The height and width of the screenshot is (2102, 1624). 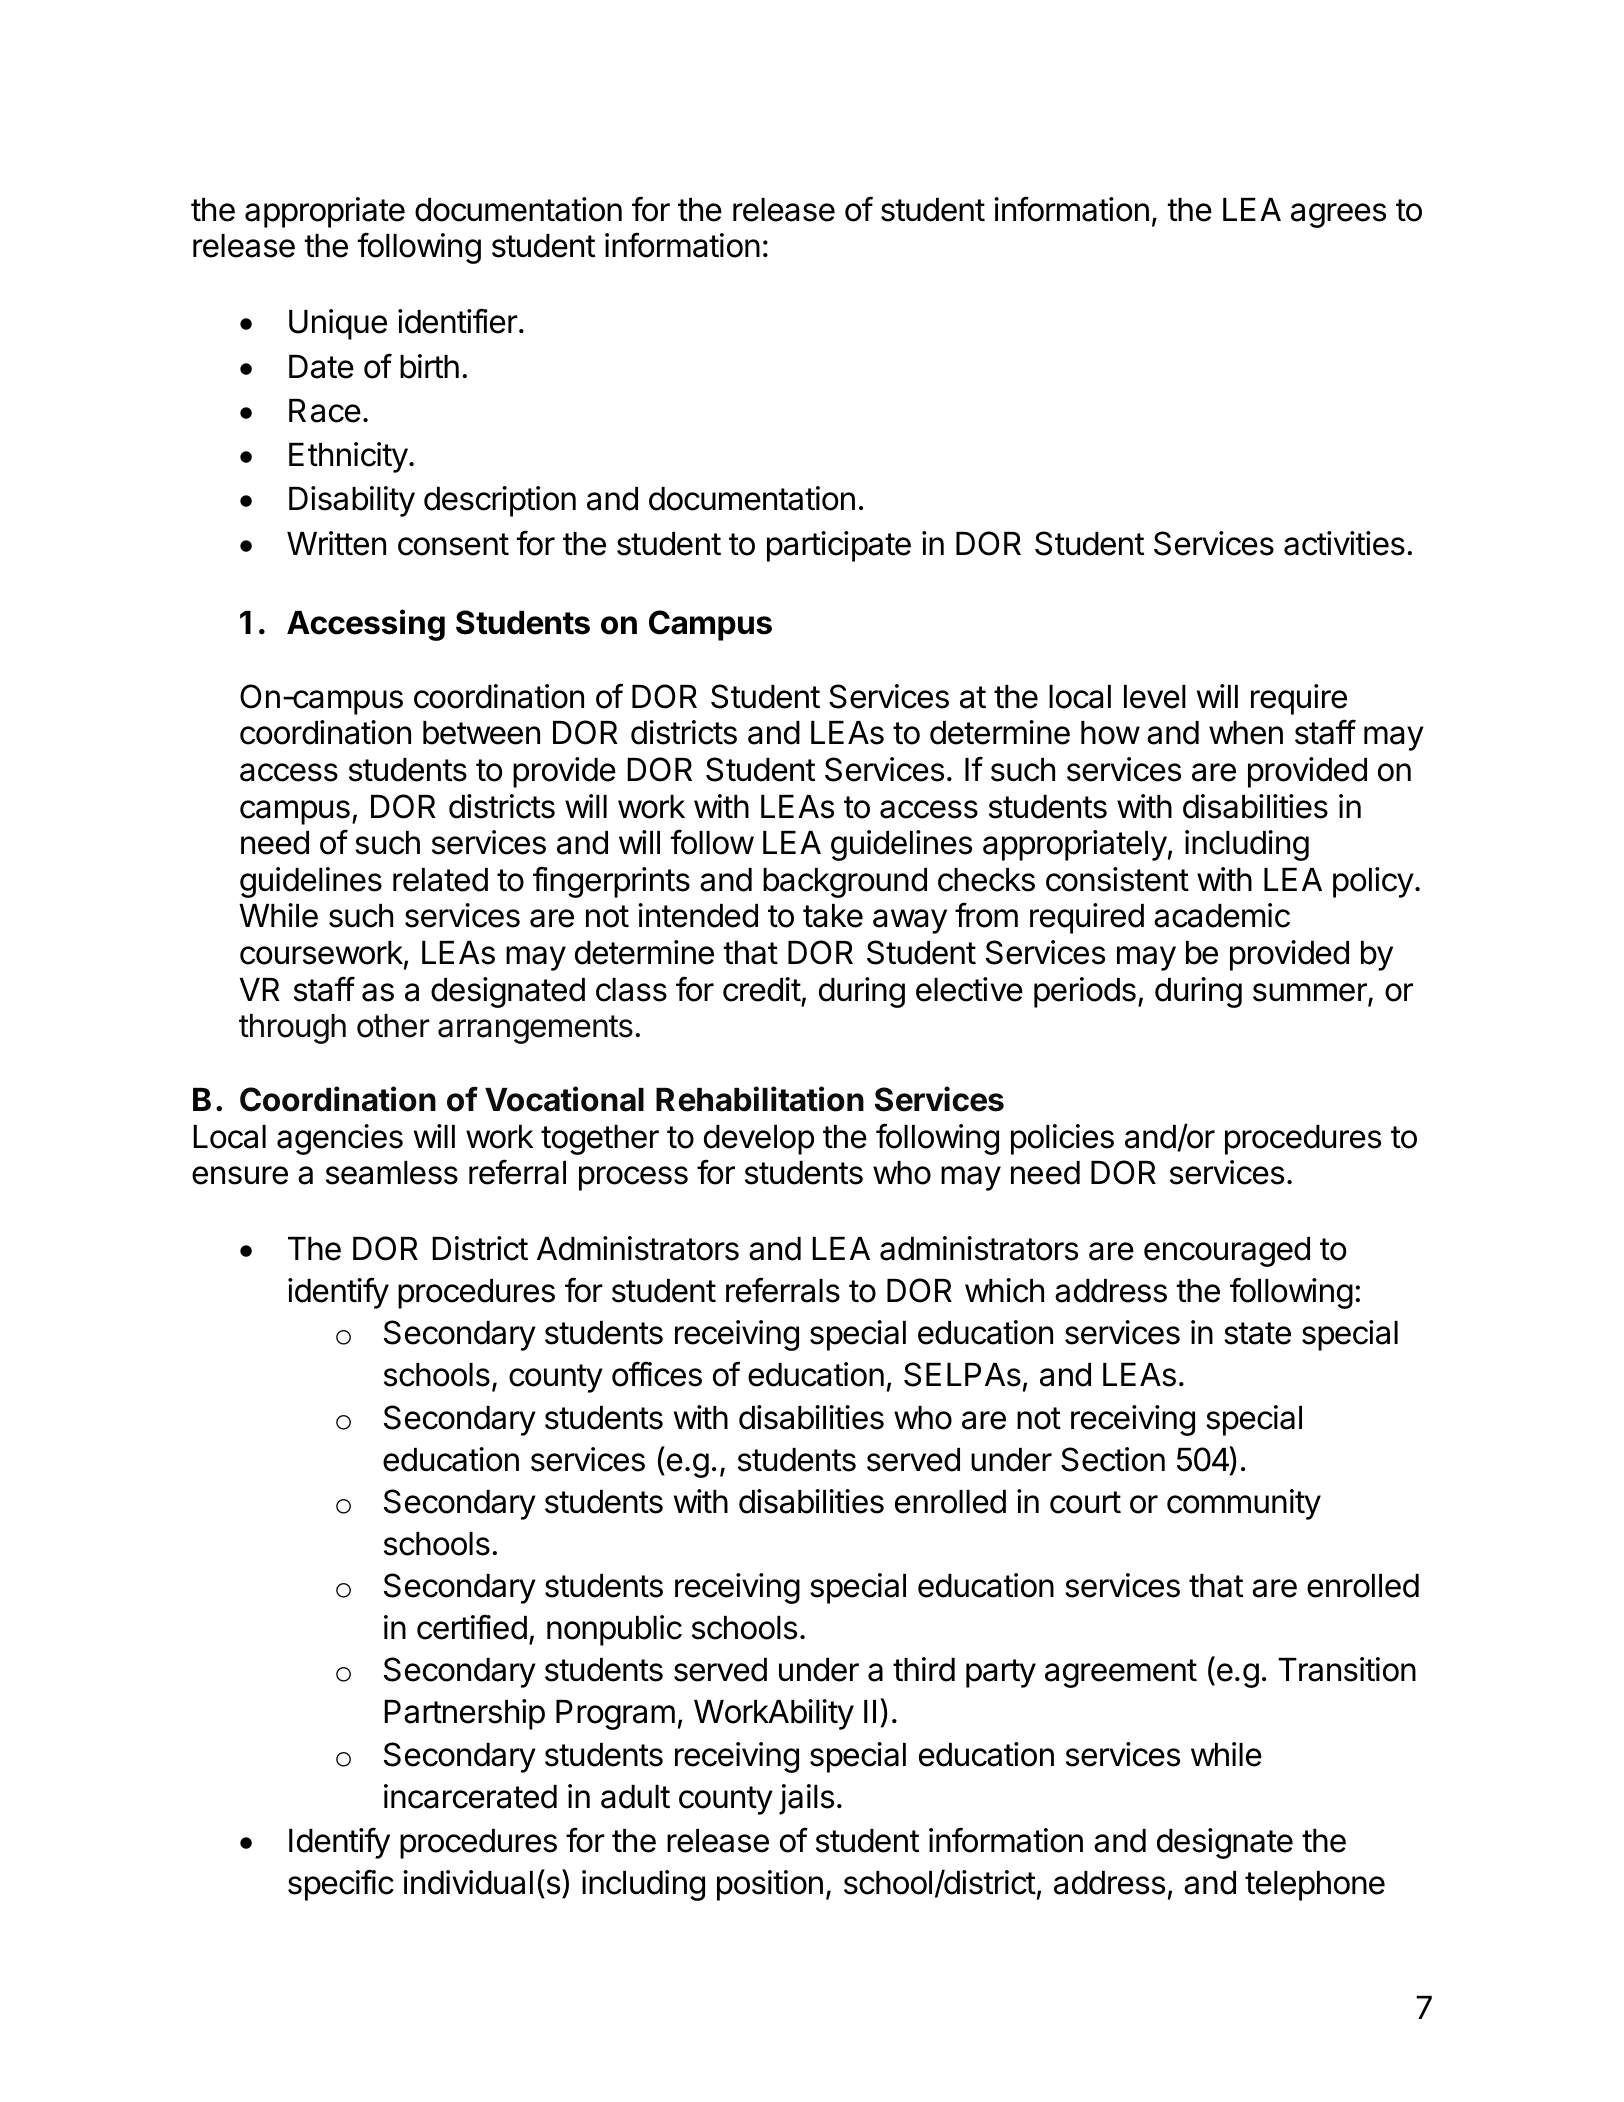 What do you see at coordinates (760, 1099) in the screenshot?
I see `Rehabilitation` at bounding box center [760, 1099].
